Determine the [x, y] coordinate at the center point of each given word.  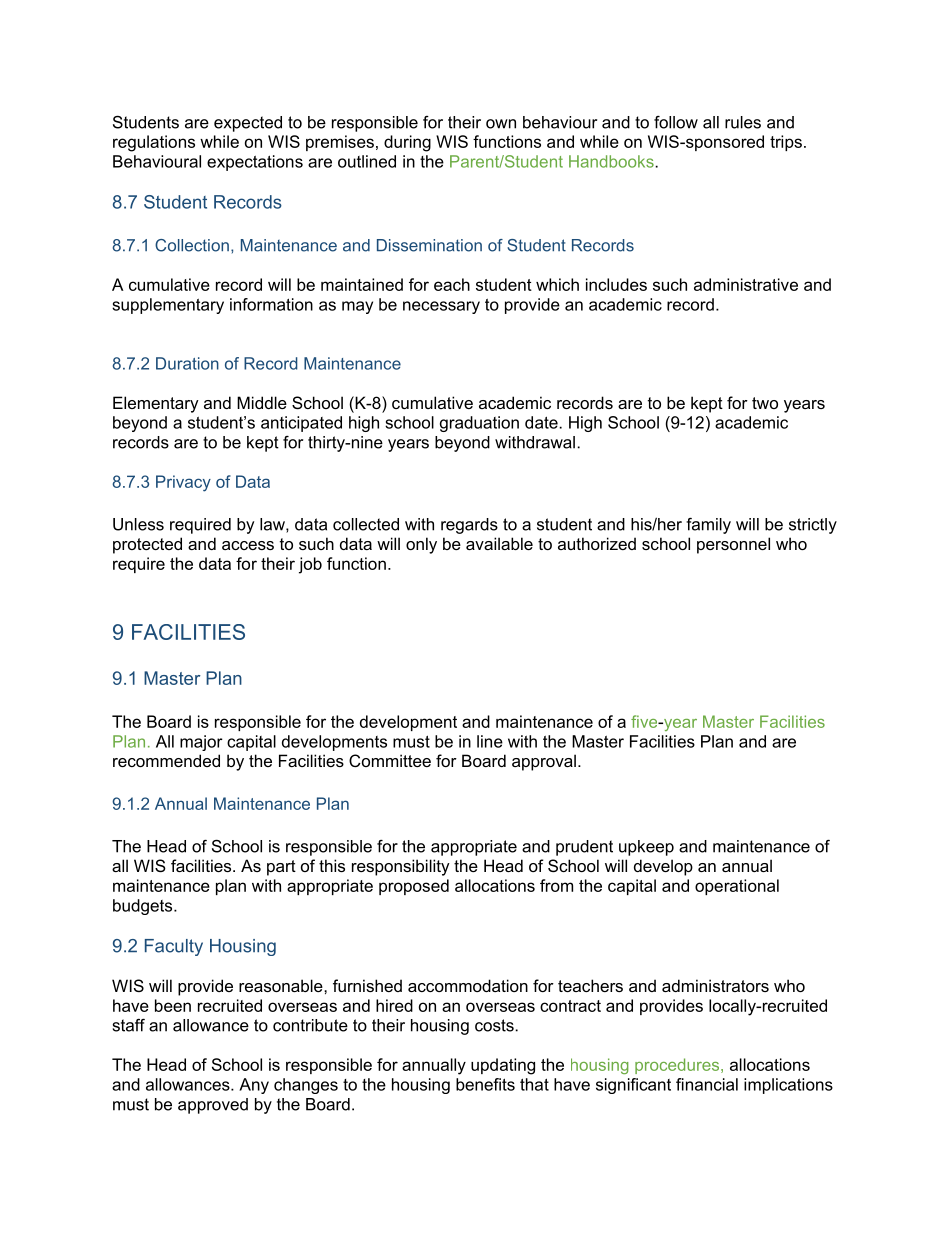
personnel [733, 545]
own [501, 124]
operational [737, 887]
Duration [187, 363]
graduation [479, 424]
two [765, 403]
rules [743, 122]
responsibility [401, 867]
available [499, 543]
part [281, 868]
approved [213, 1106]
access [248, 545]
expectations [255, 163]
